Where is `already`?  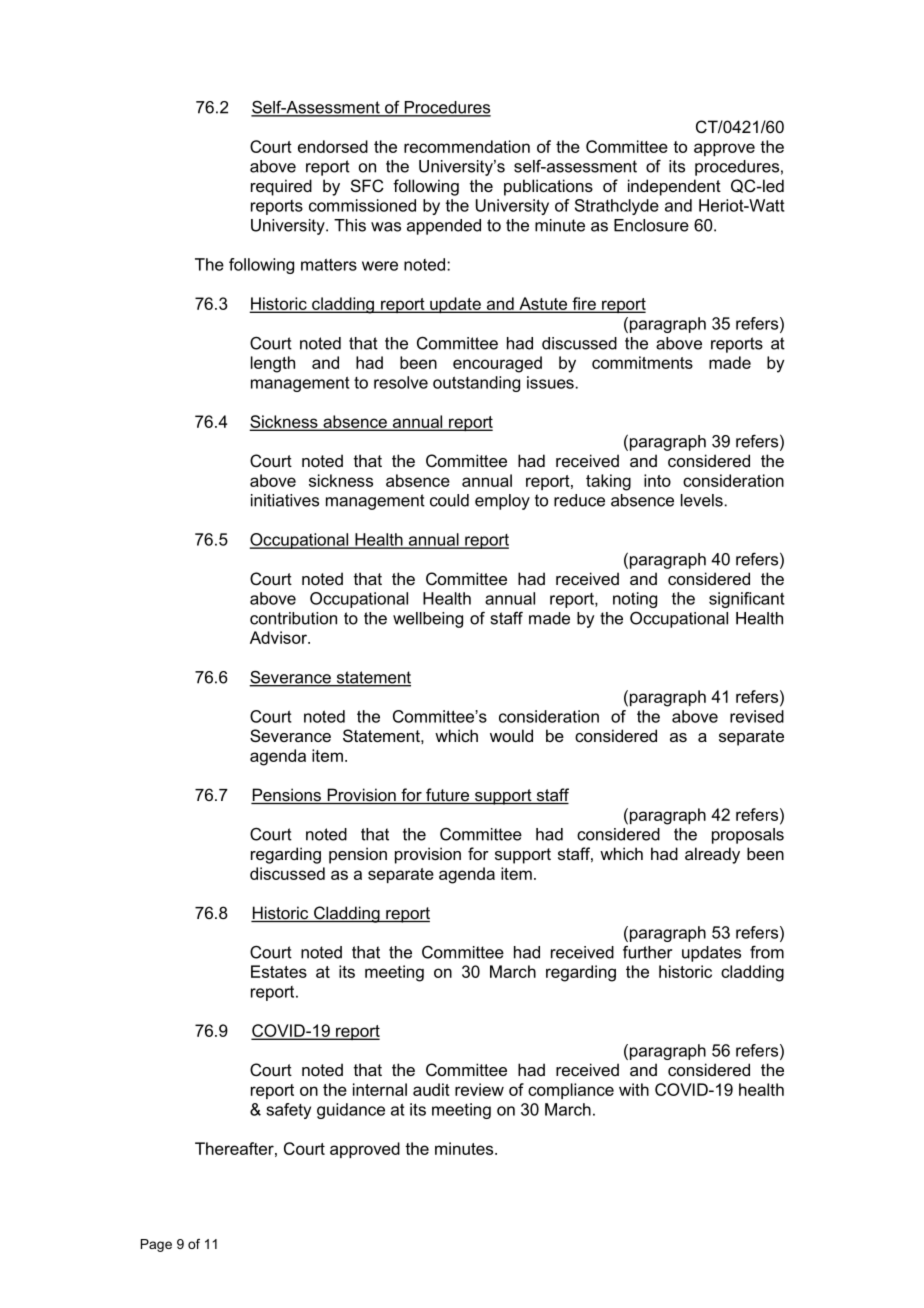 already is located at coordinates (712, 855).
